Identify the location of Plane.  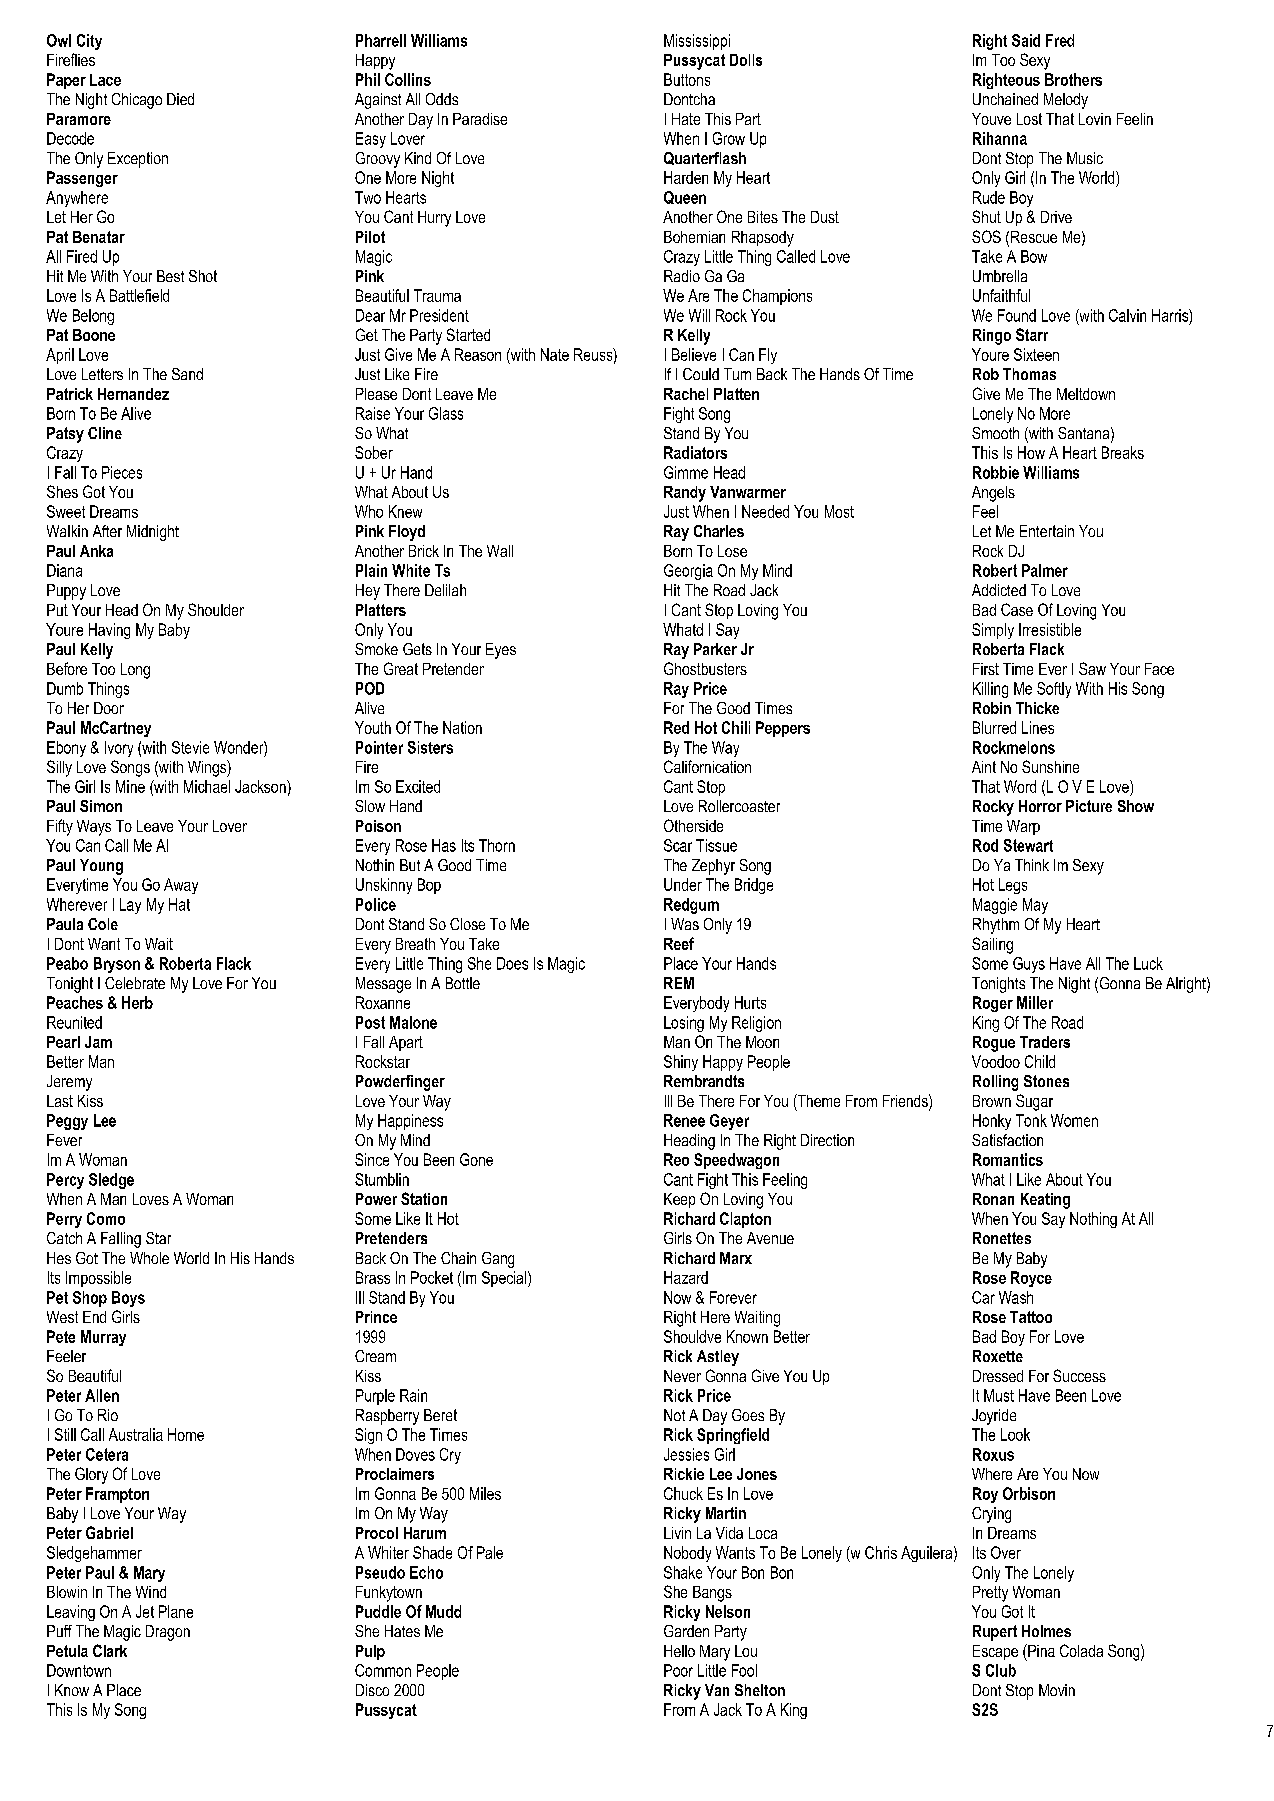
(176, 1611).
